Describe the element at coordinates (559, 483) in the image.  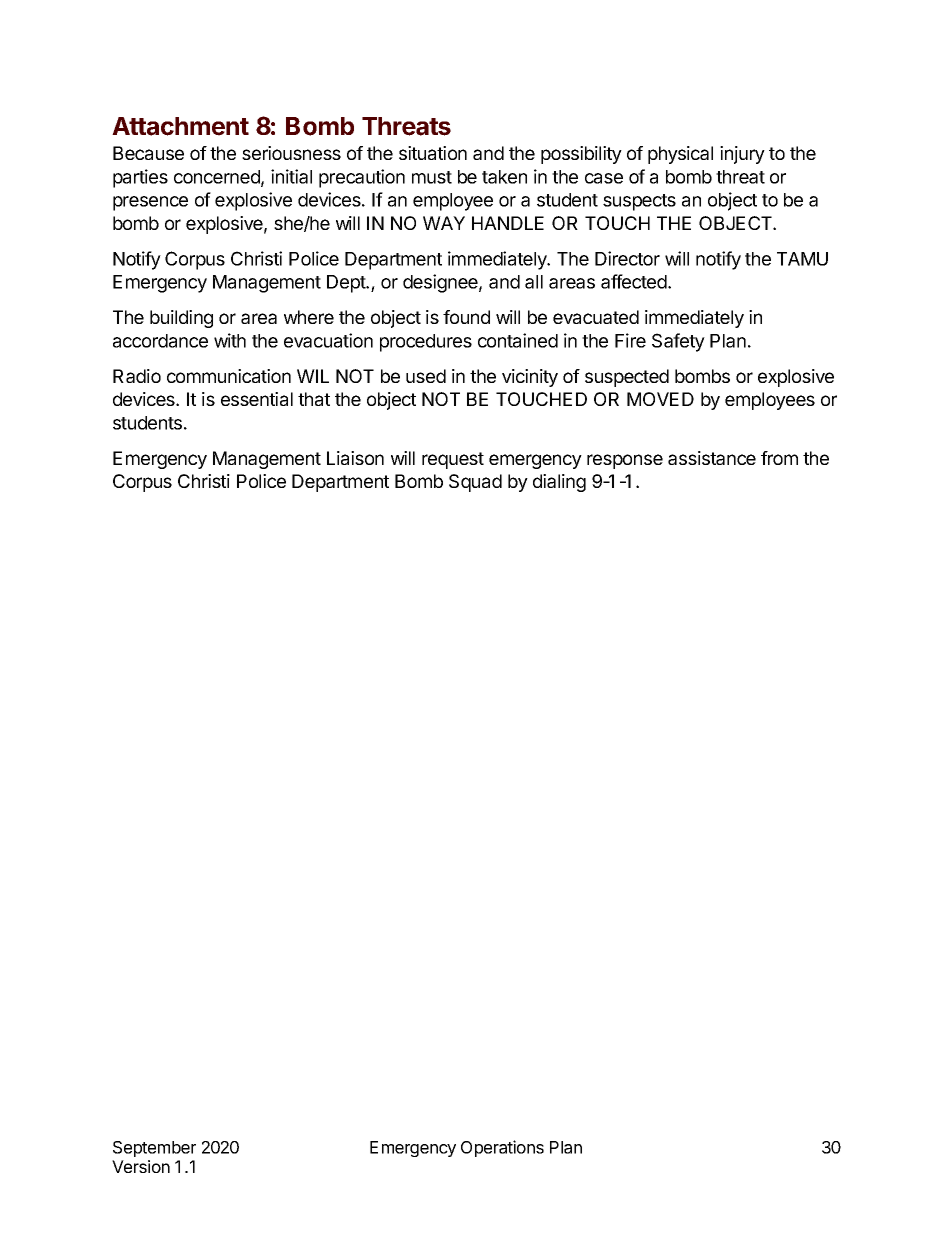
I see `dialing` at that location.
